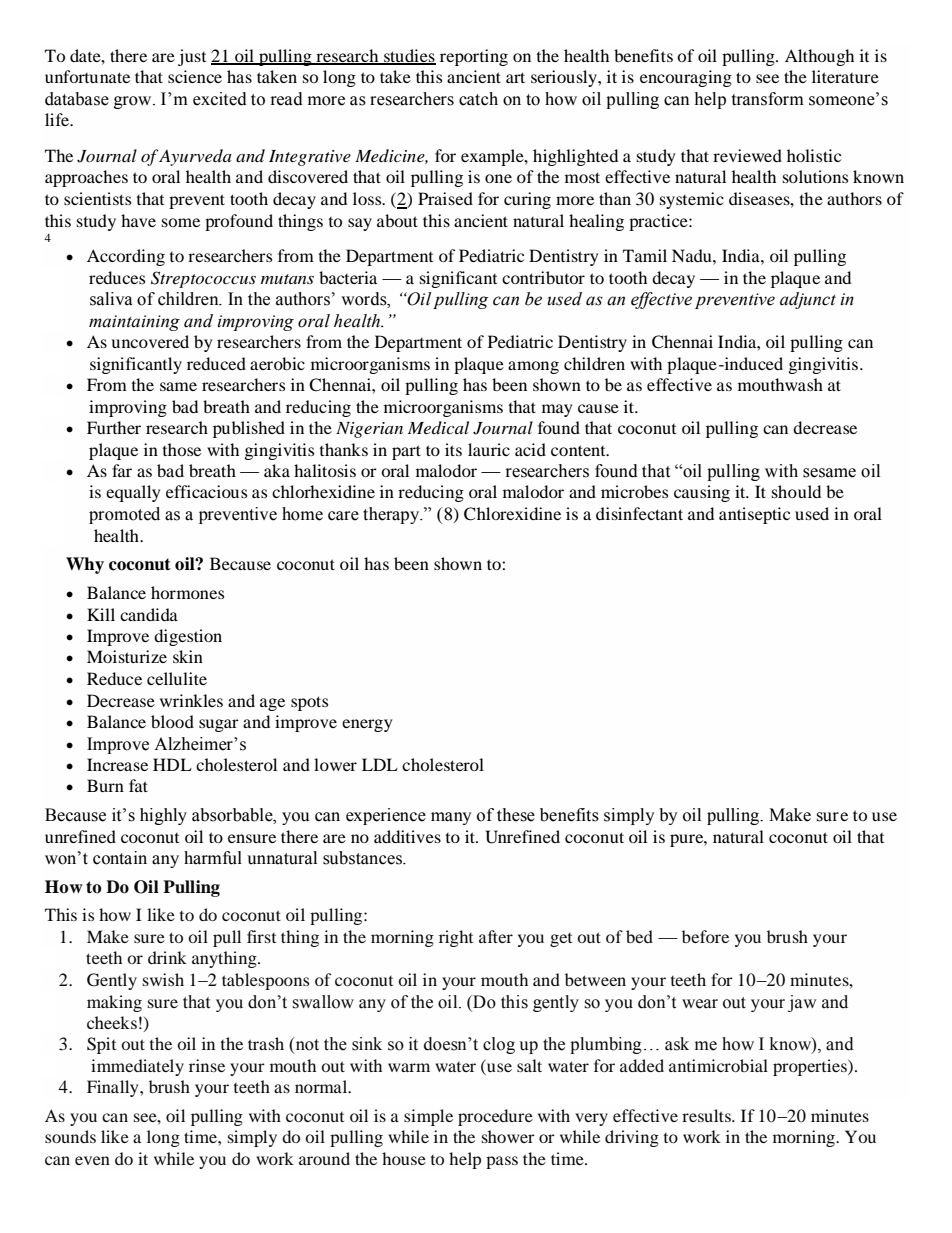  I want to click on candida, so click(149, 614).
